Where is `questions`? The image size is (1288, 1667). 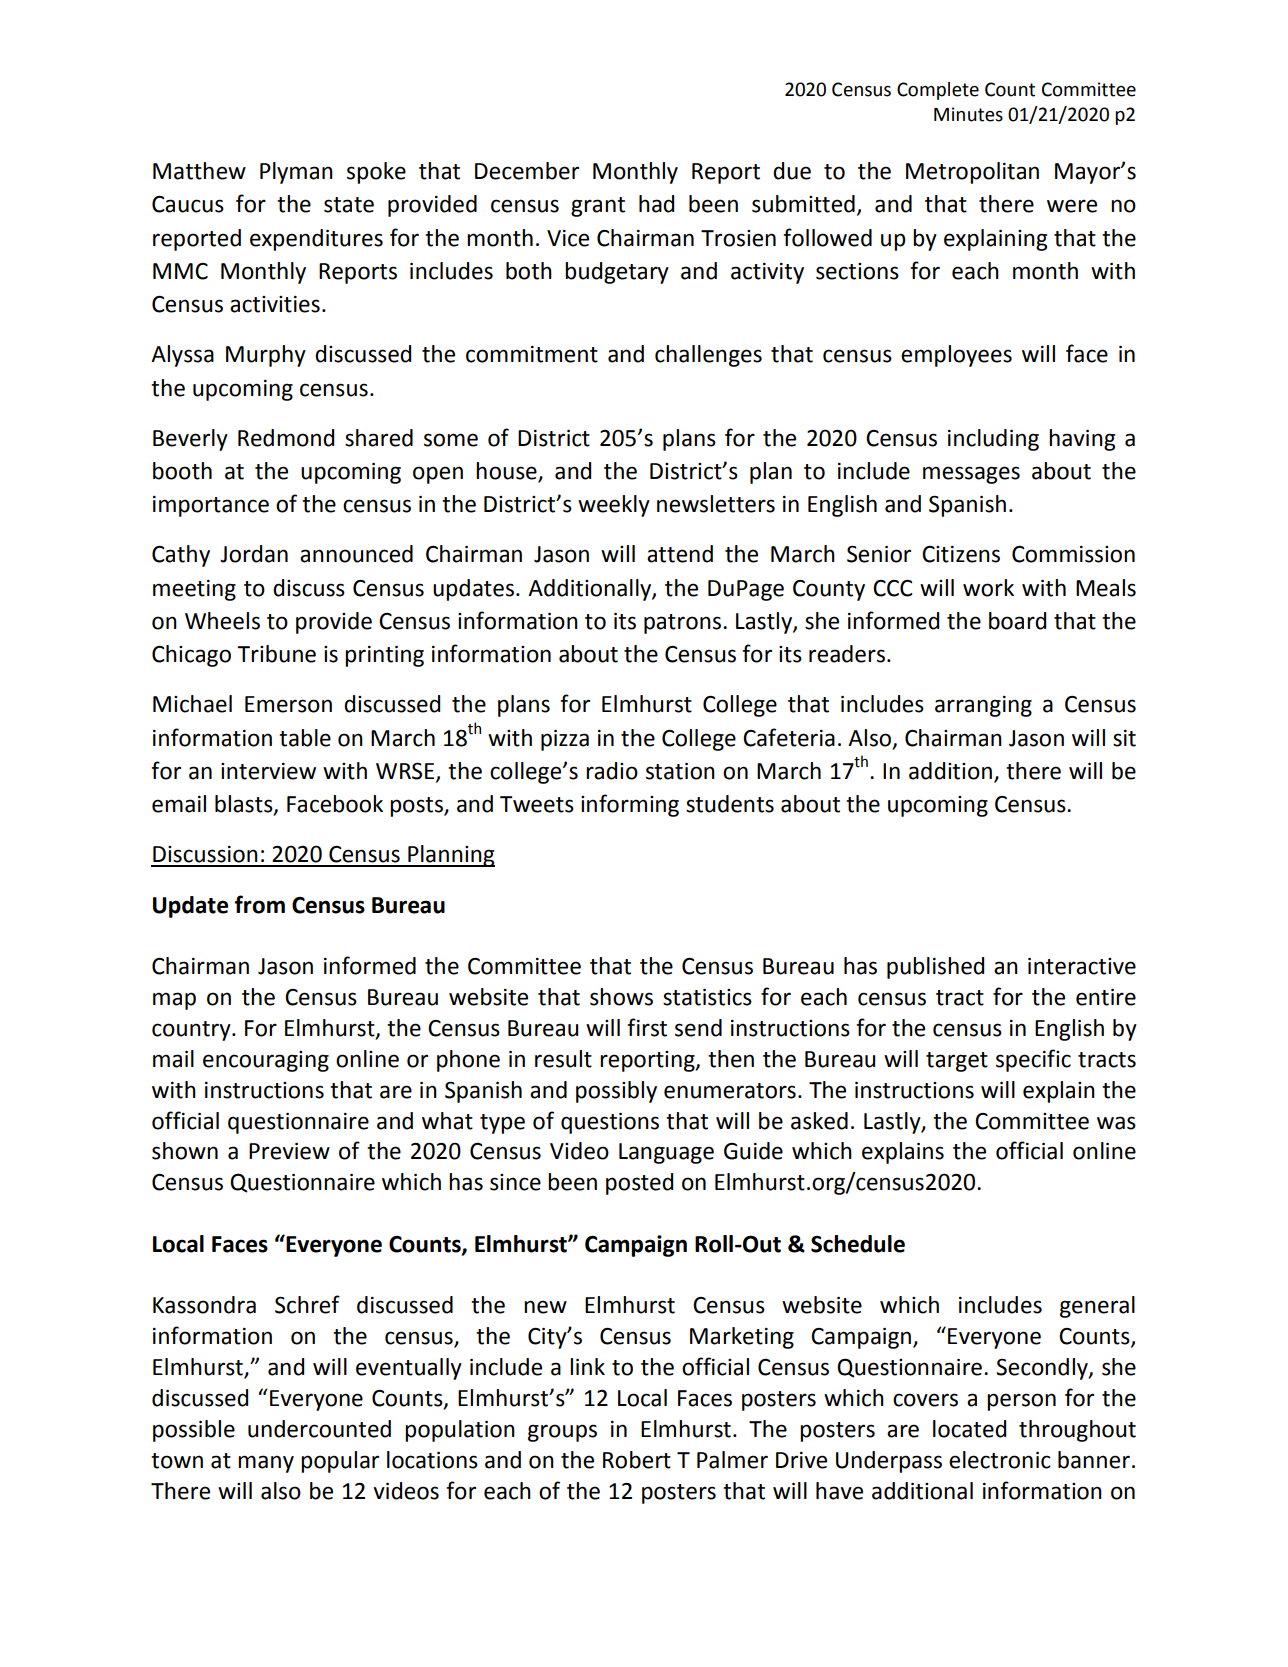 questions is located at coordinates (610, 1123).
